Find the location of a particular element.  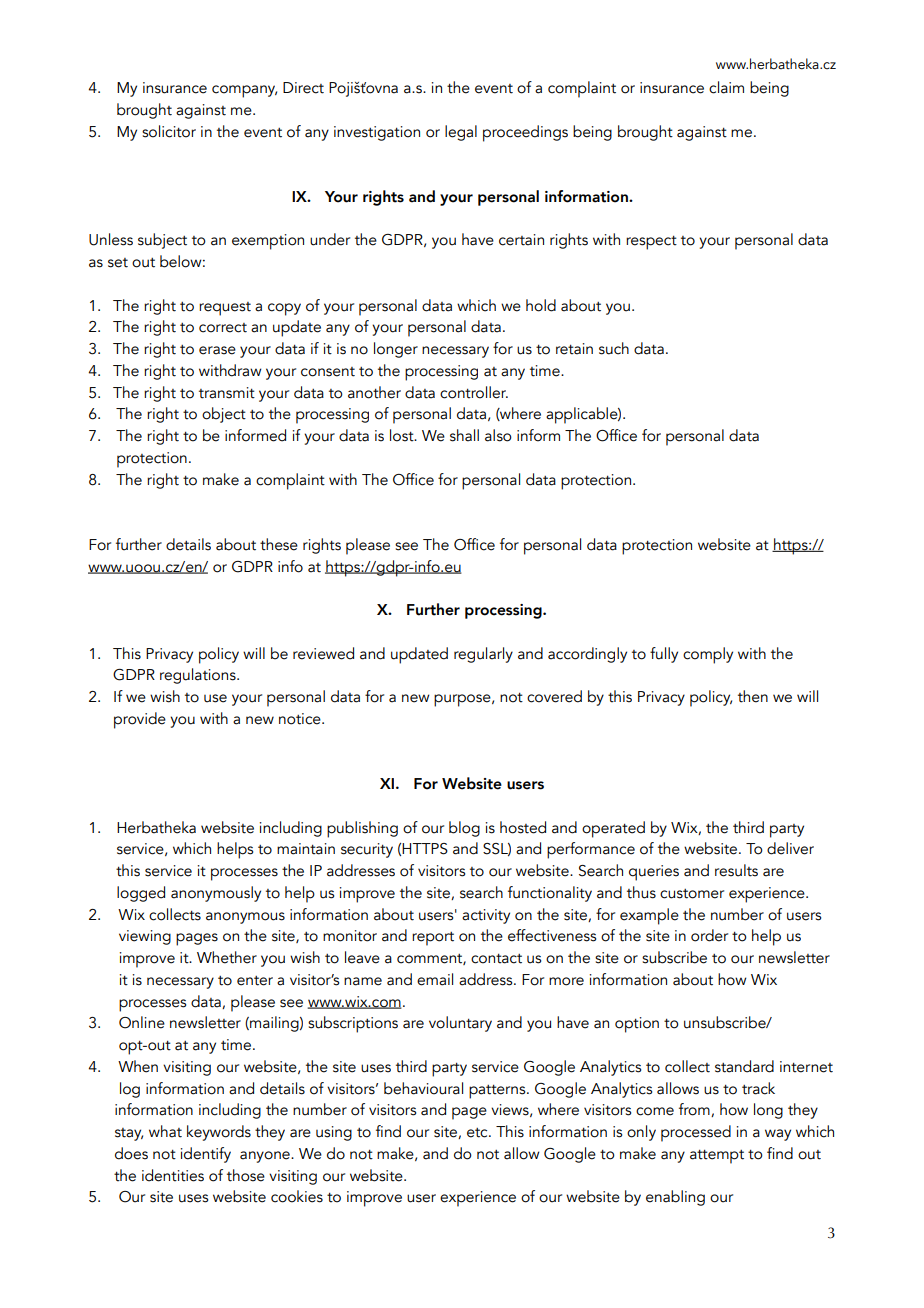

etc is located at coordinates (478, 1133).
